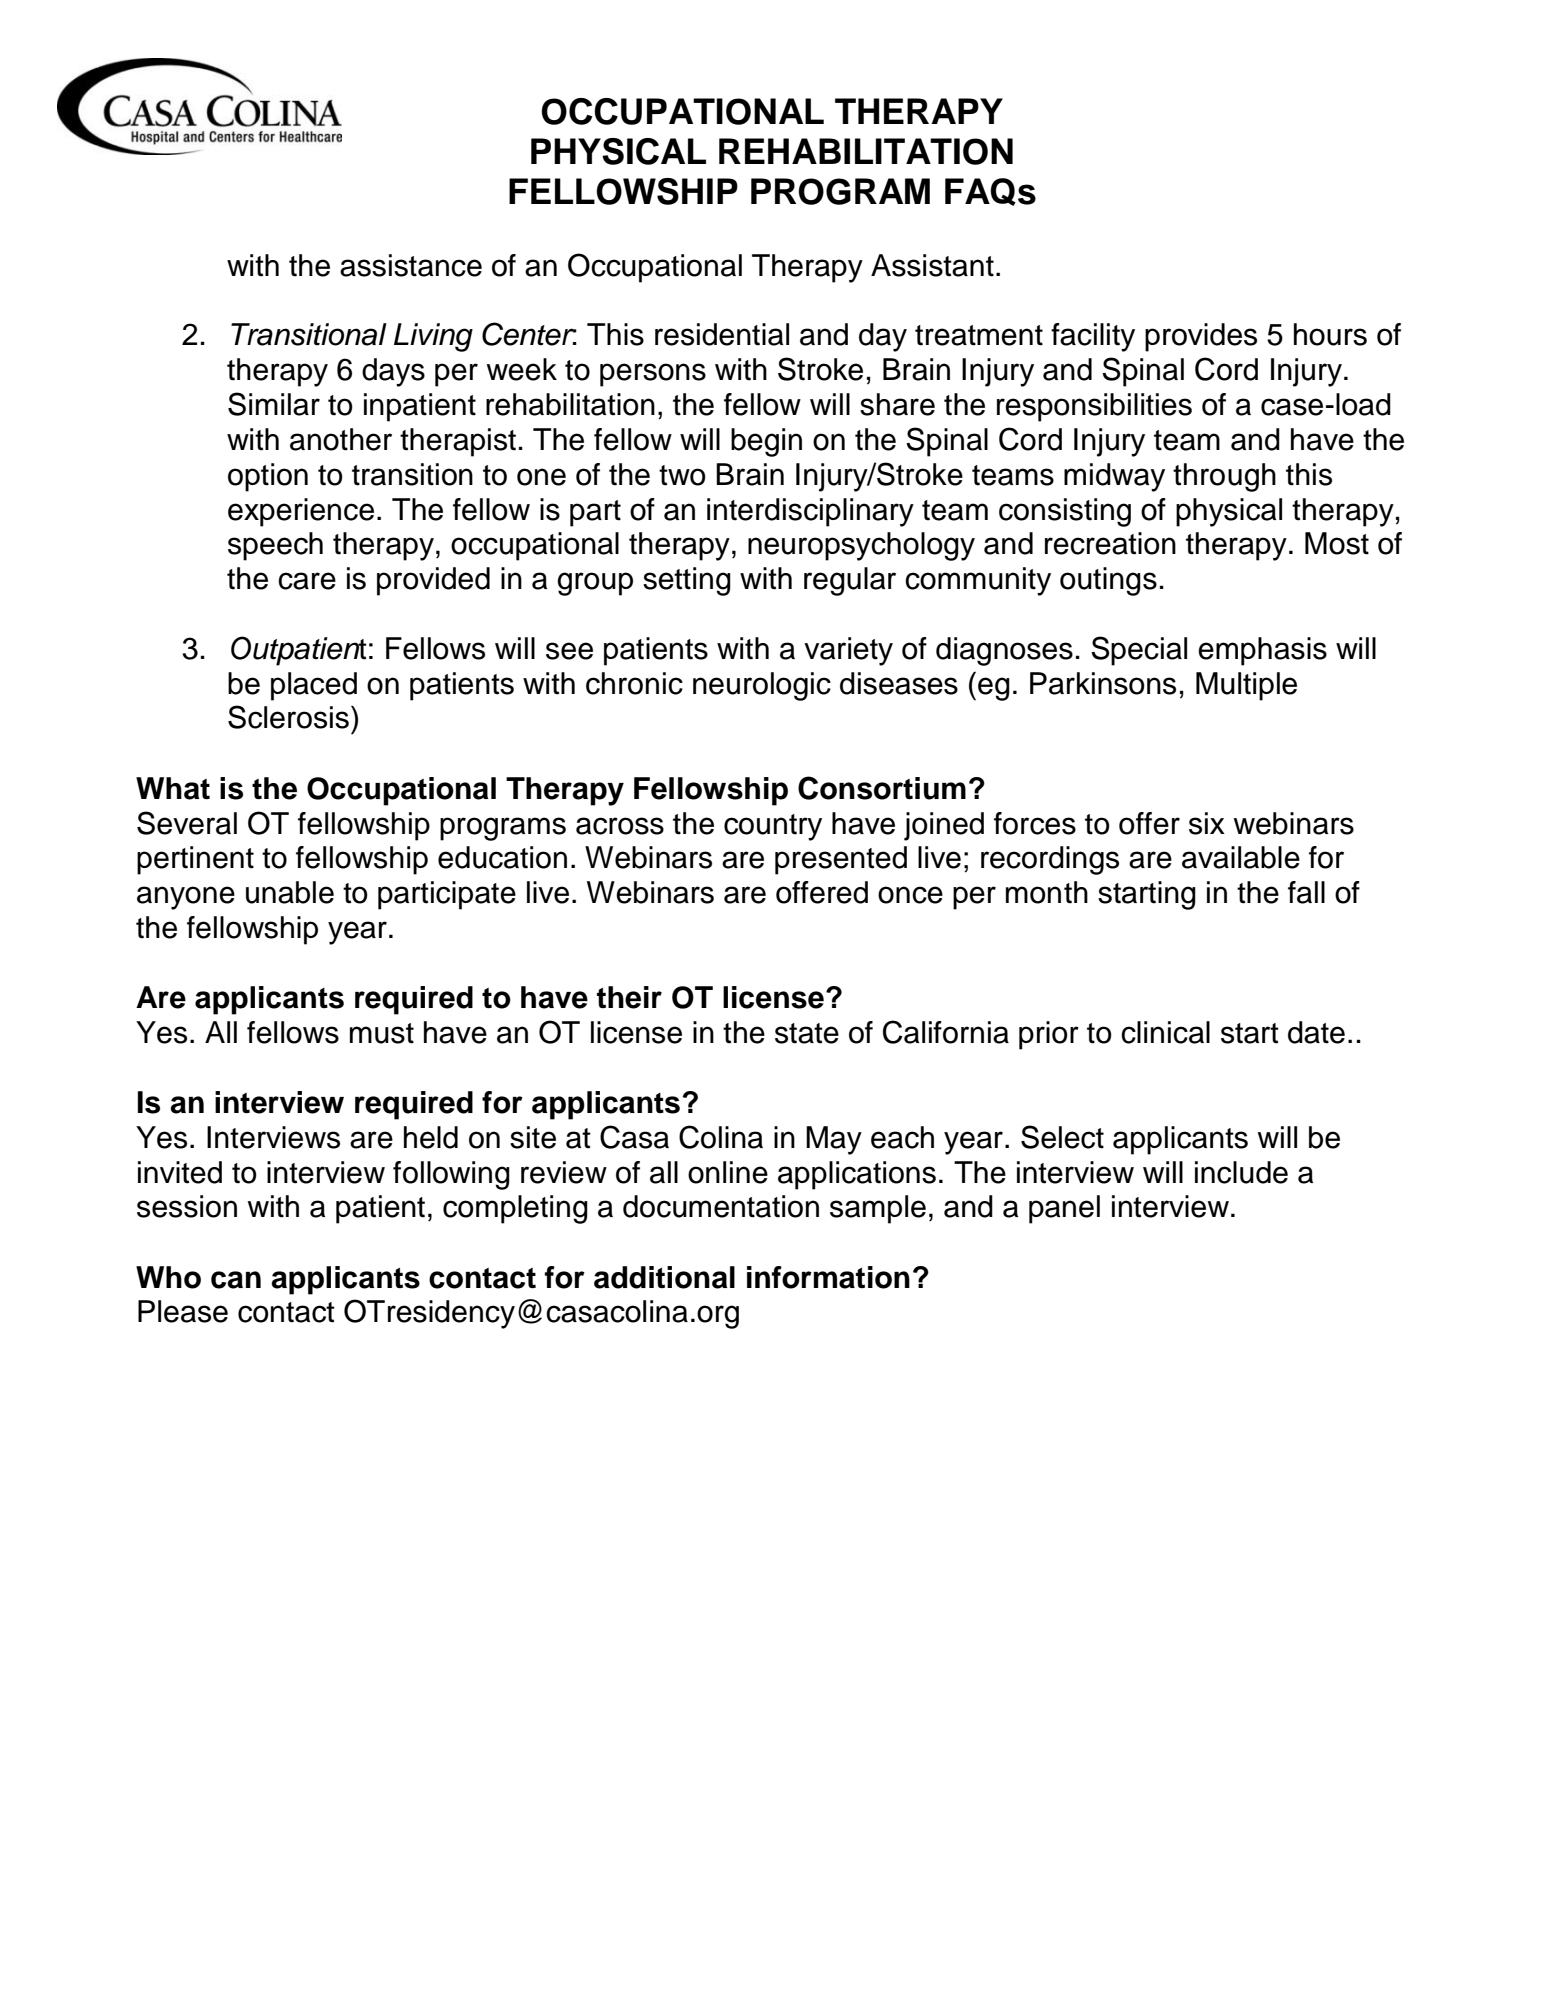  What do you see at coordinates (301, 512) in the image?
I see `experience` at bounding box center [301, 512].
